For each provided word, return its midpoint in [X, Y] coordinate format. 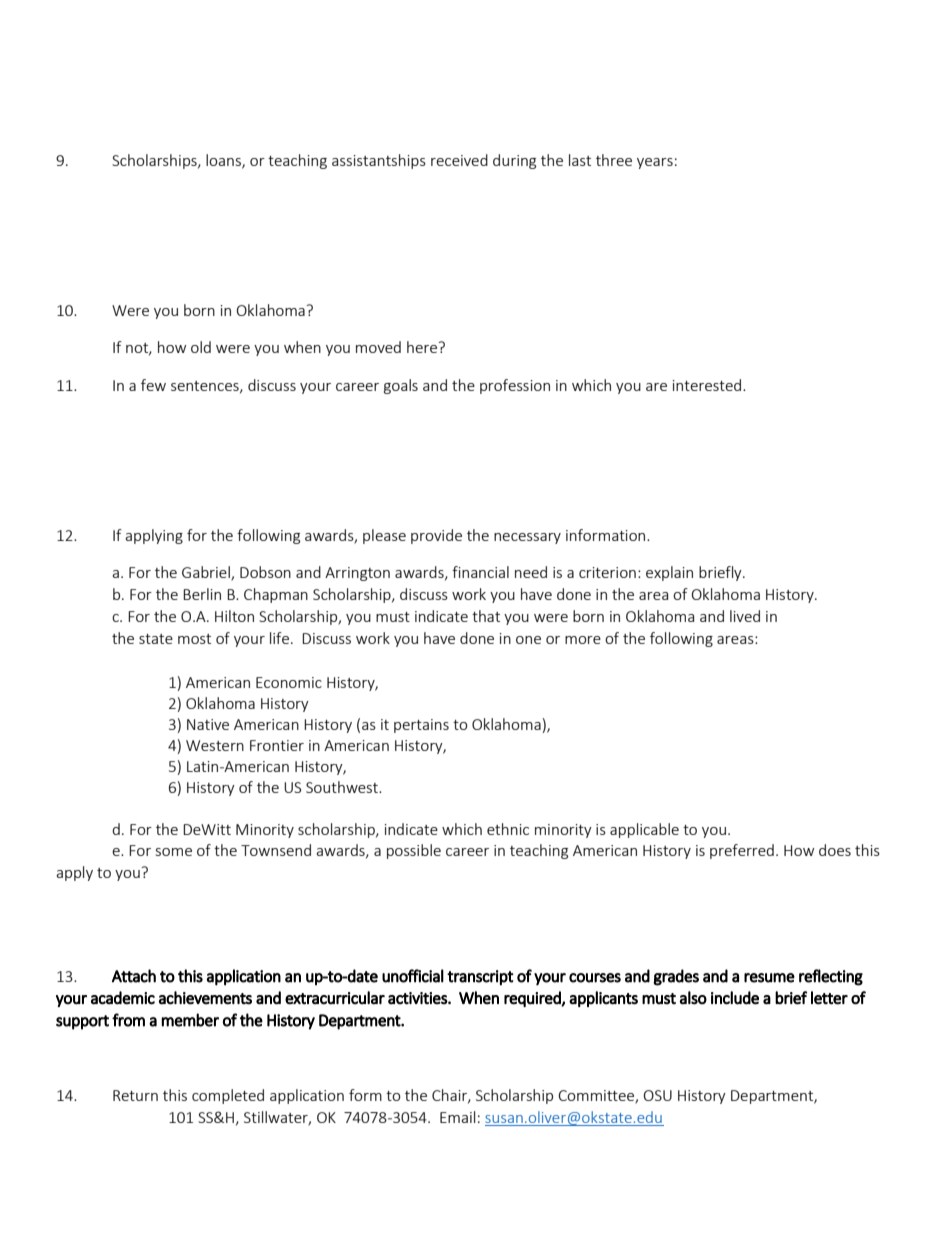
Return [135, 1095]
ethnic [508, 829]
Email [457, 1117]
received [459, 160]
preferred [742, 851]
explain [669, 573]
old [201, 347]
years [655, 163]
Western [215, 745]
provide [436, 536]
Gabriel [207, 573]
